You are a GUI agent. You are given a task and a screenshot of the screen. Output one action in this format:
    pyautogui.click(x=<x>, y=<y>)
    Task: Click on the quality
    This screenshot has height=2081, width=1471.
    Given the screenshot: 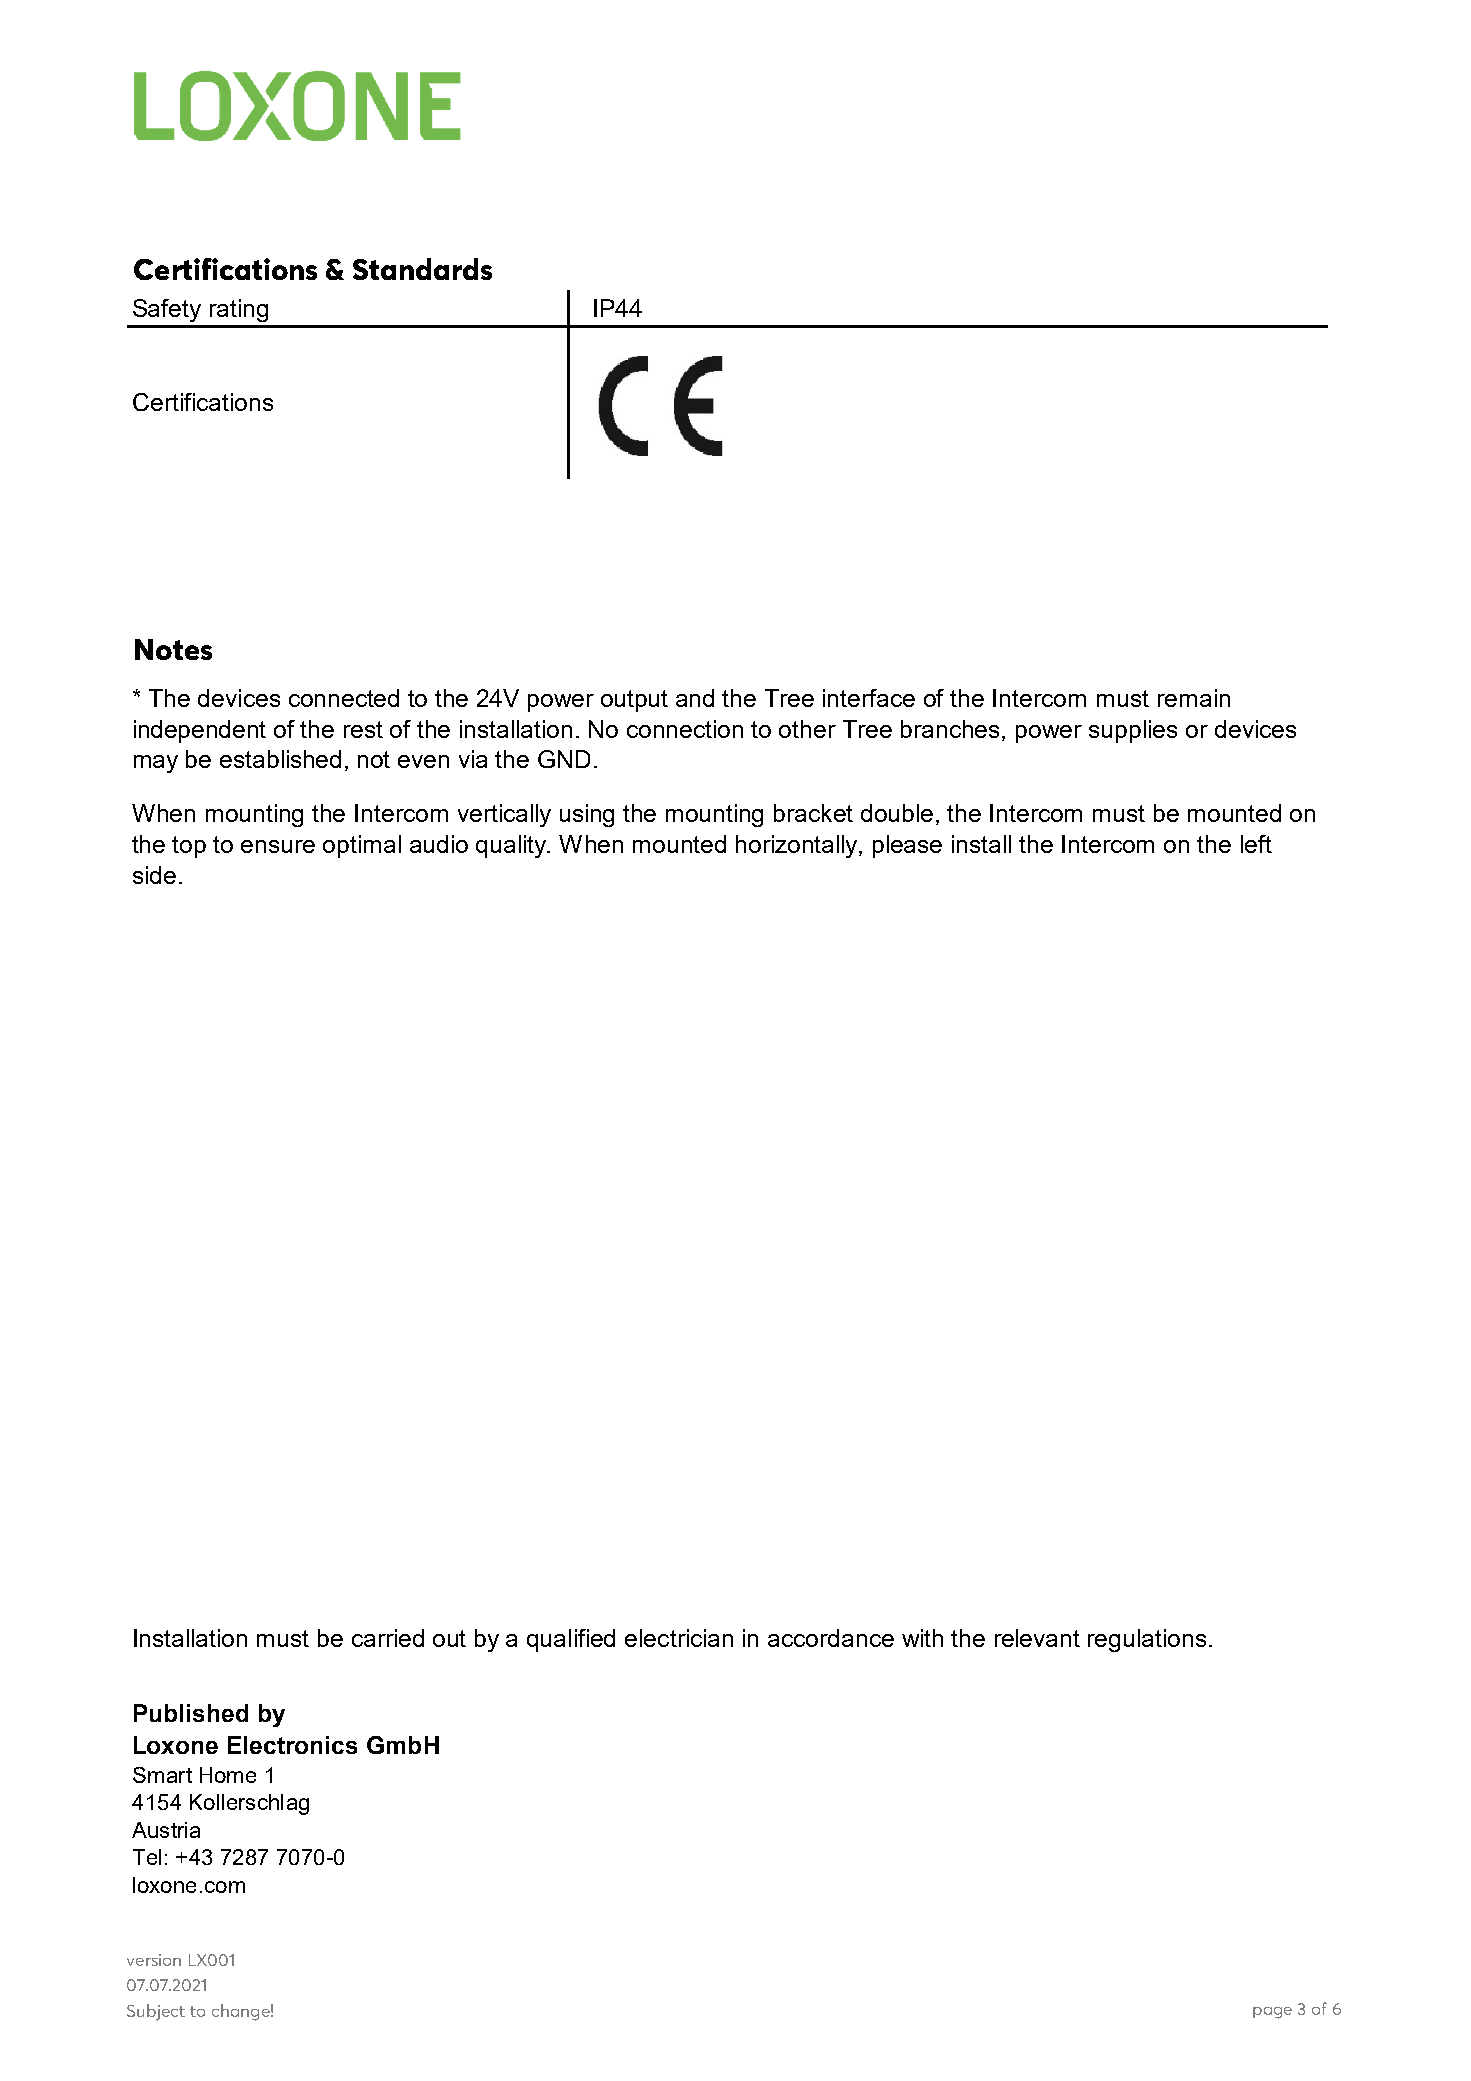 What is the action you would take?
    pyautogui.click(x=512, y=846)
